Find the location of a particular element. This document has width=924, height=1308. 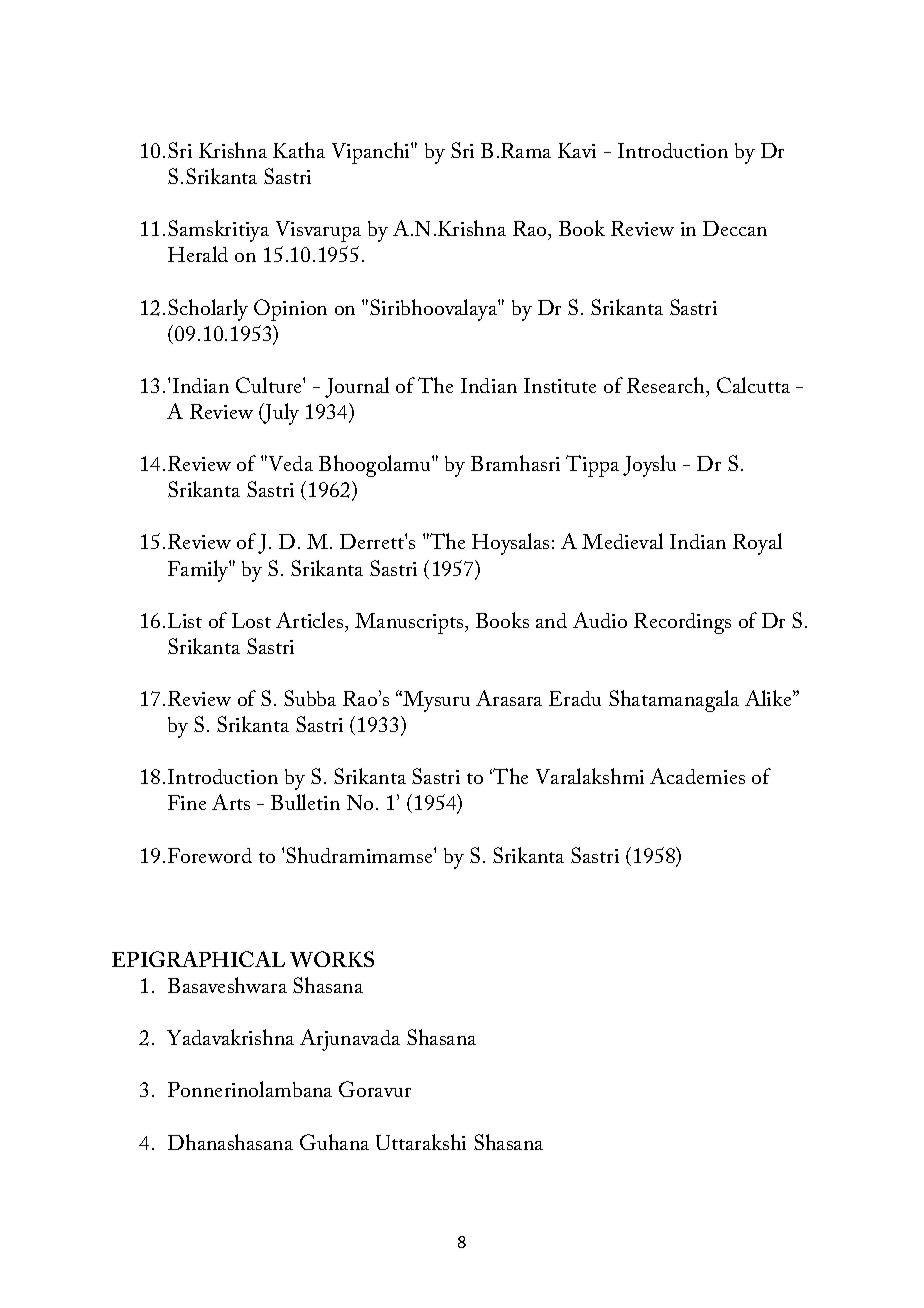

Kavi is located at coordinates (577, 150).
